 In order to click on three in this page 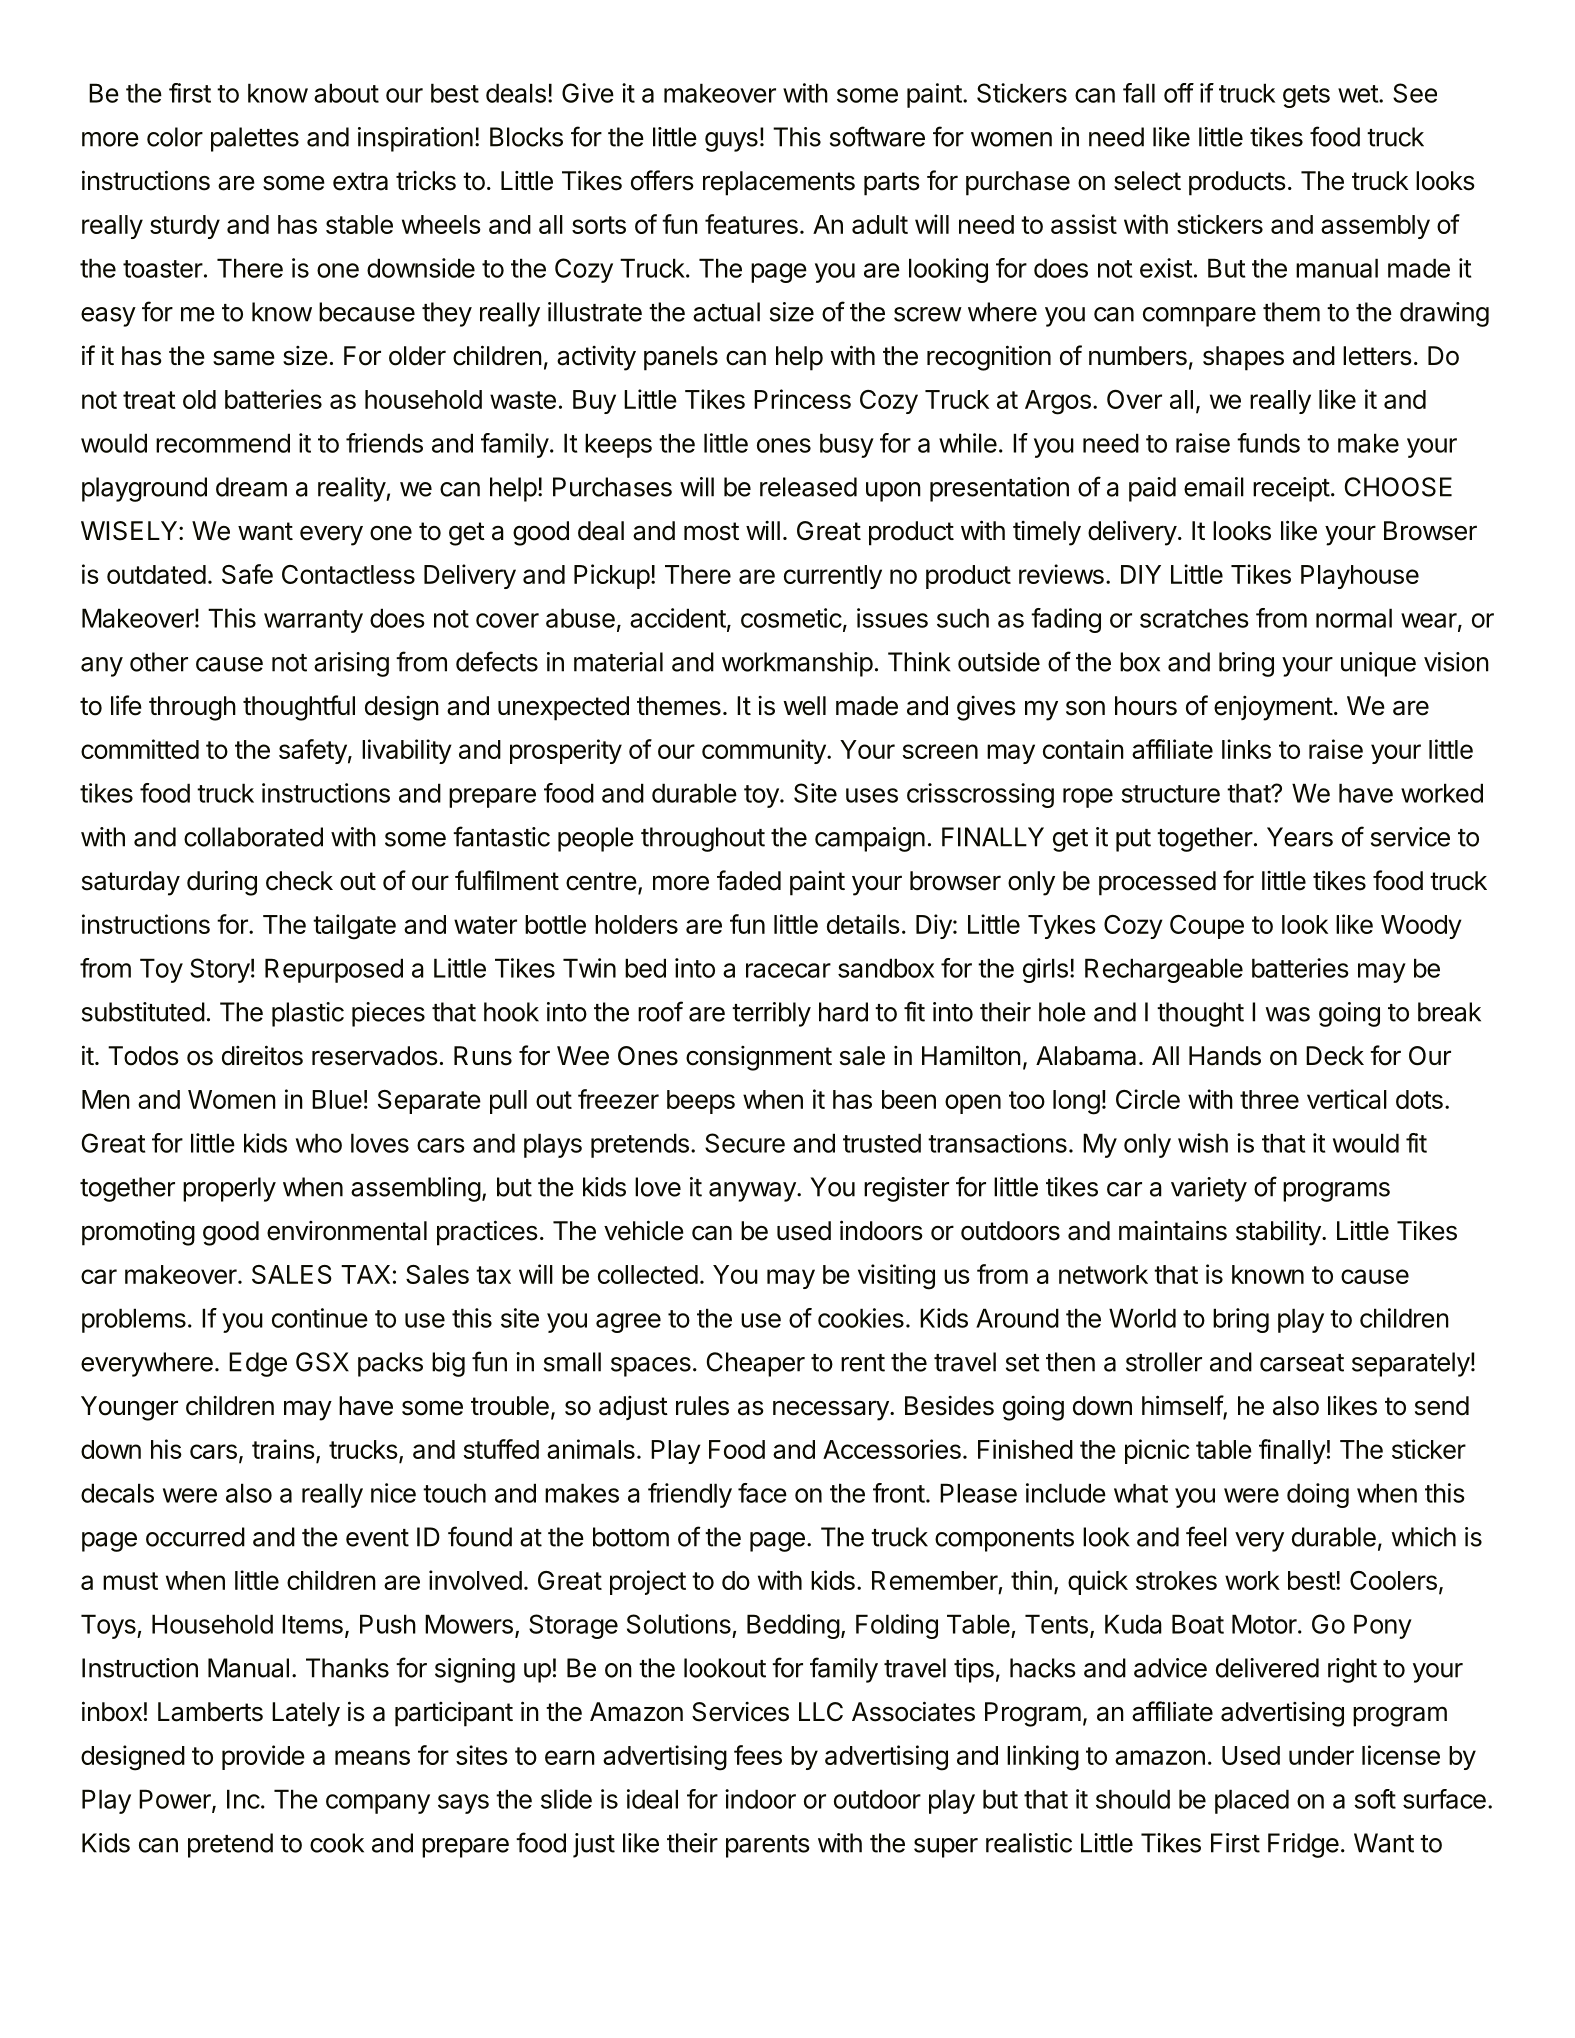, I will do `click(1269, 1099)`.
